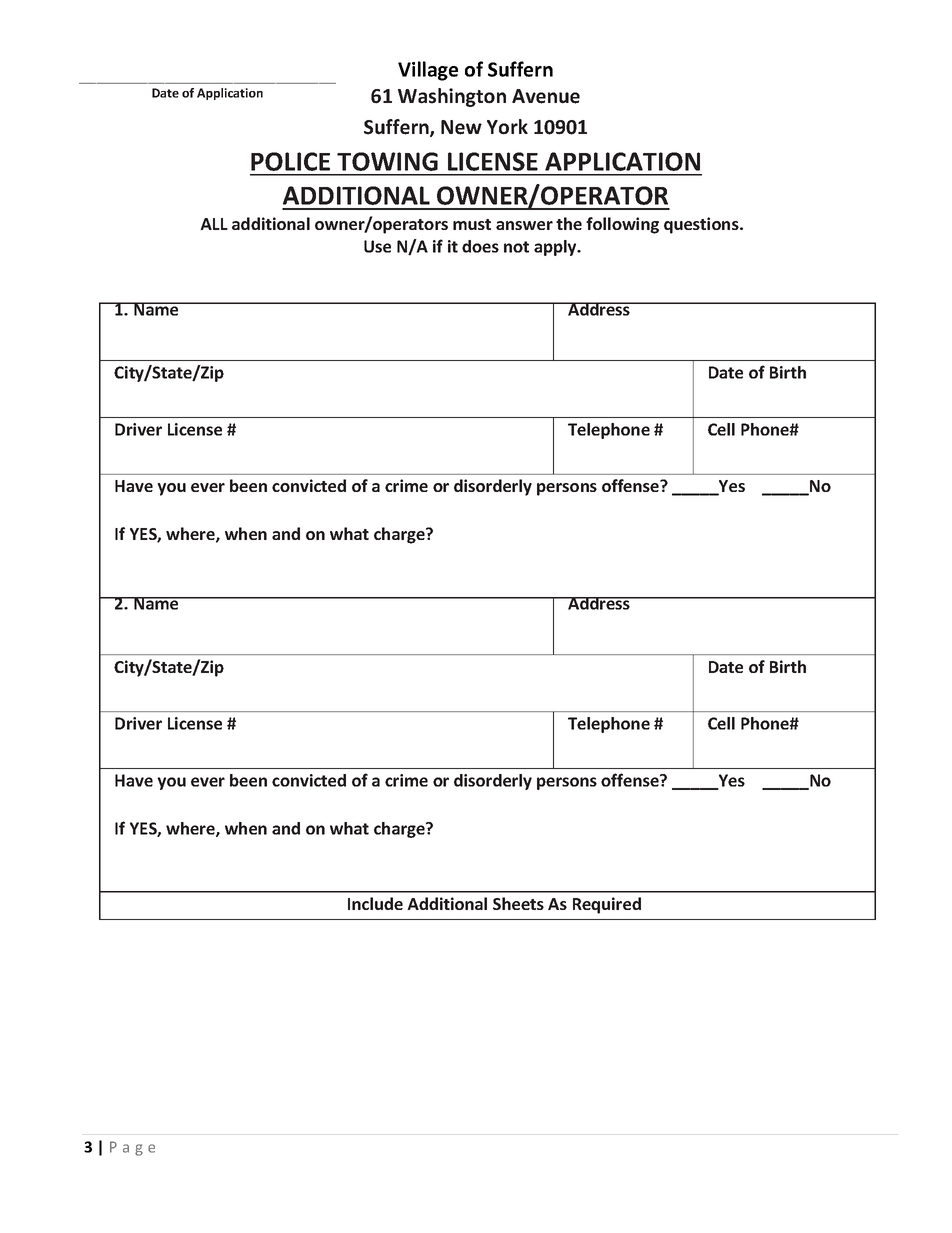 The image size is (952, 1233). Describe the element at coordinates (622, 225) in the screenshot. I see `following` at that location.
